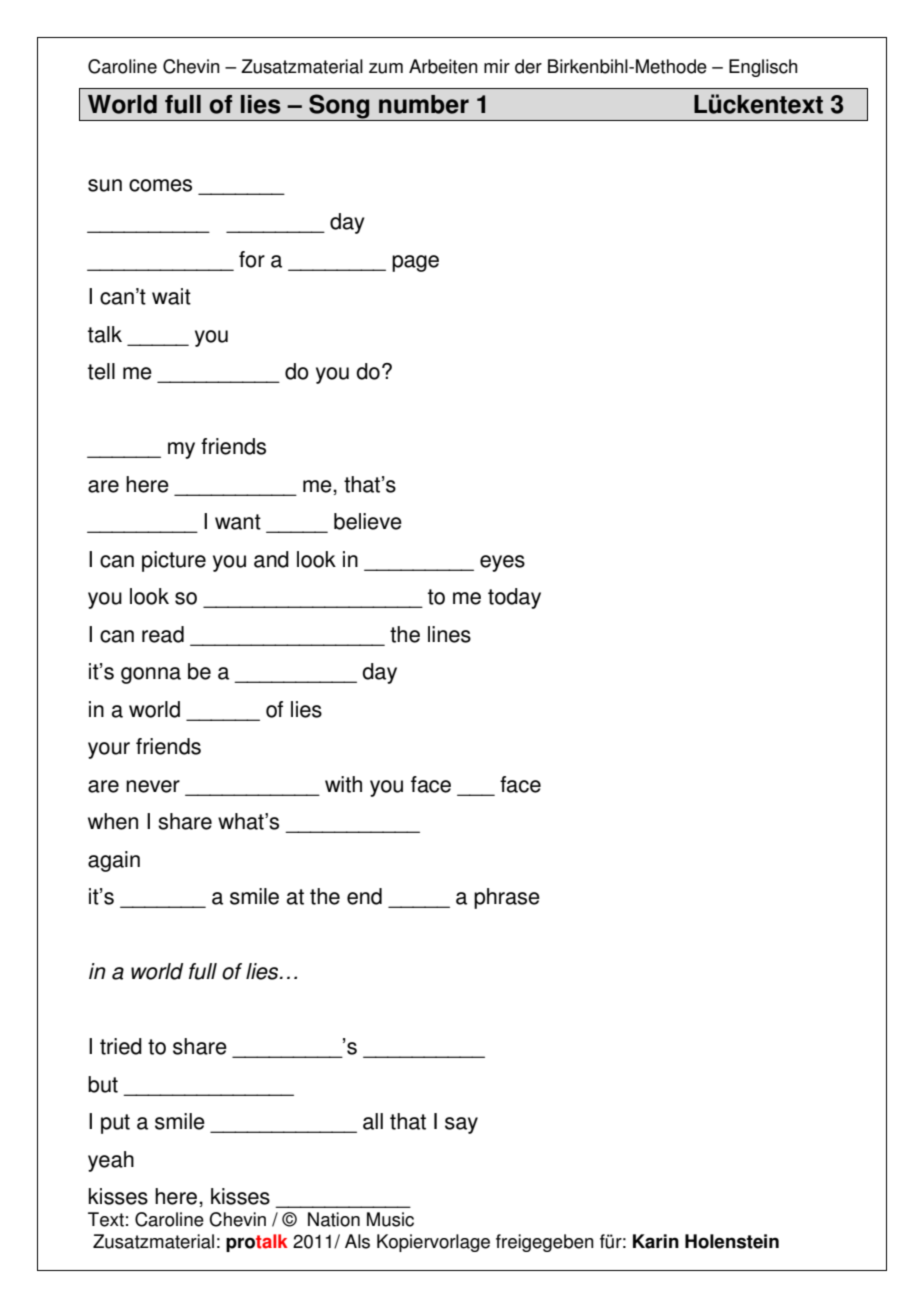  I want to click on today, so click(514, 598).
